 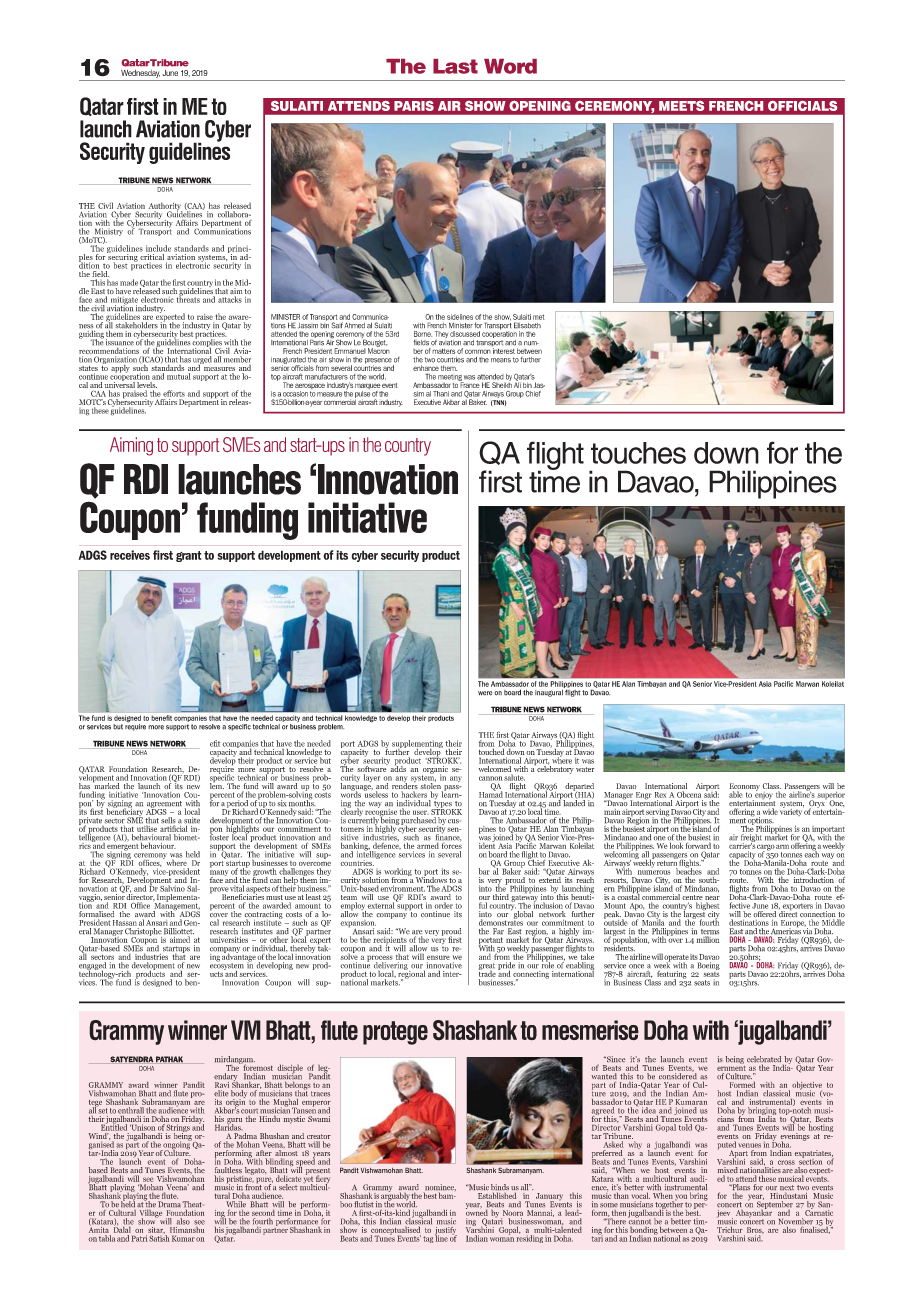 What do you see at coordinates (740, 1187) in the document?
I see `Plans` at bounding box center [740, 1187].
